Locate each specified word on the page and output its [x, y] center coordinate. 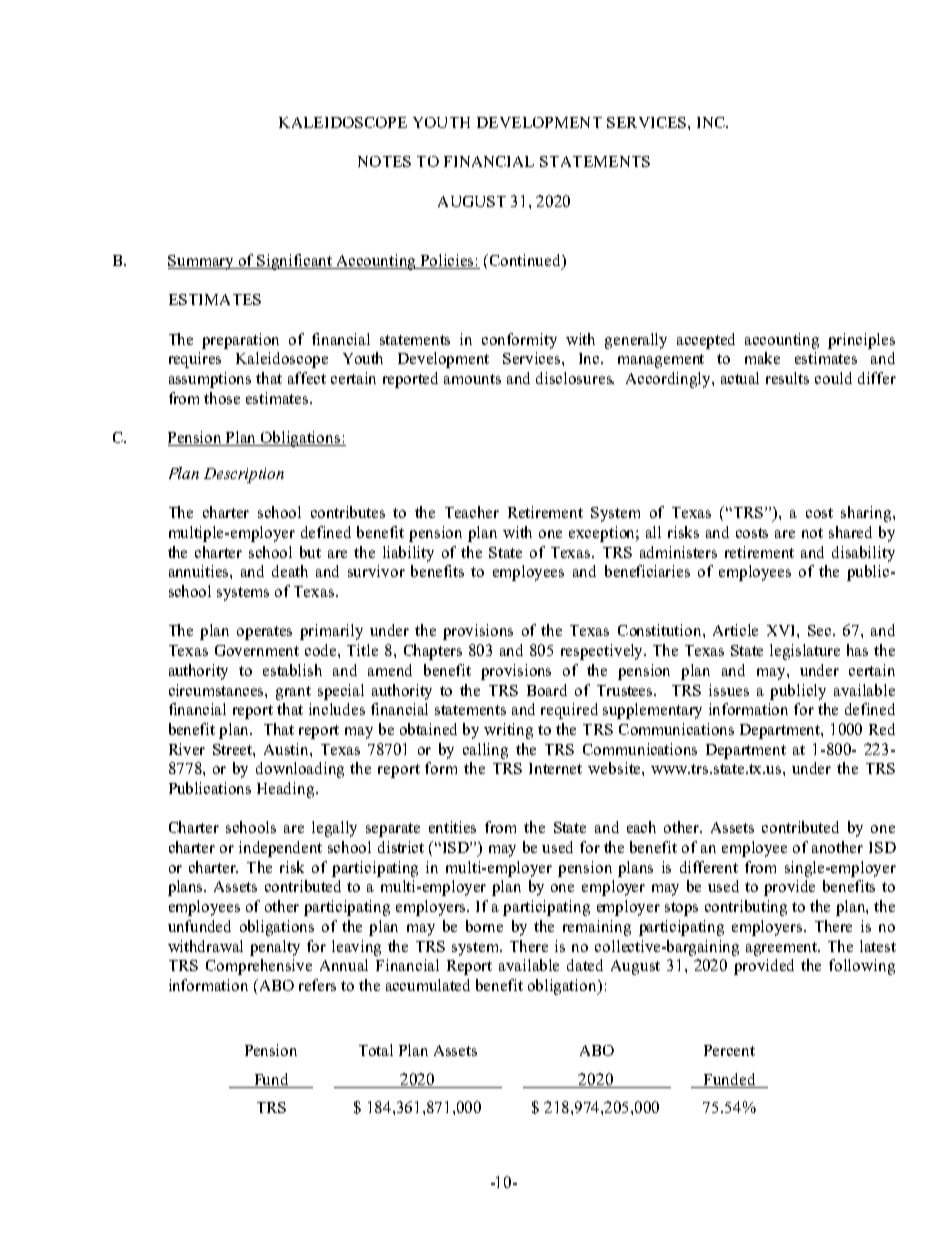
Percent [729, 1050]
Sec [821, 630]
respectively [603, 652]
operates [264, 633]
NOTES [384, 161]
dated [585, 965]
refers [317, 985]
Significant [295, 262]
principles [861, 341]
